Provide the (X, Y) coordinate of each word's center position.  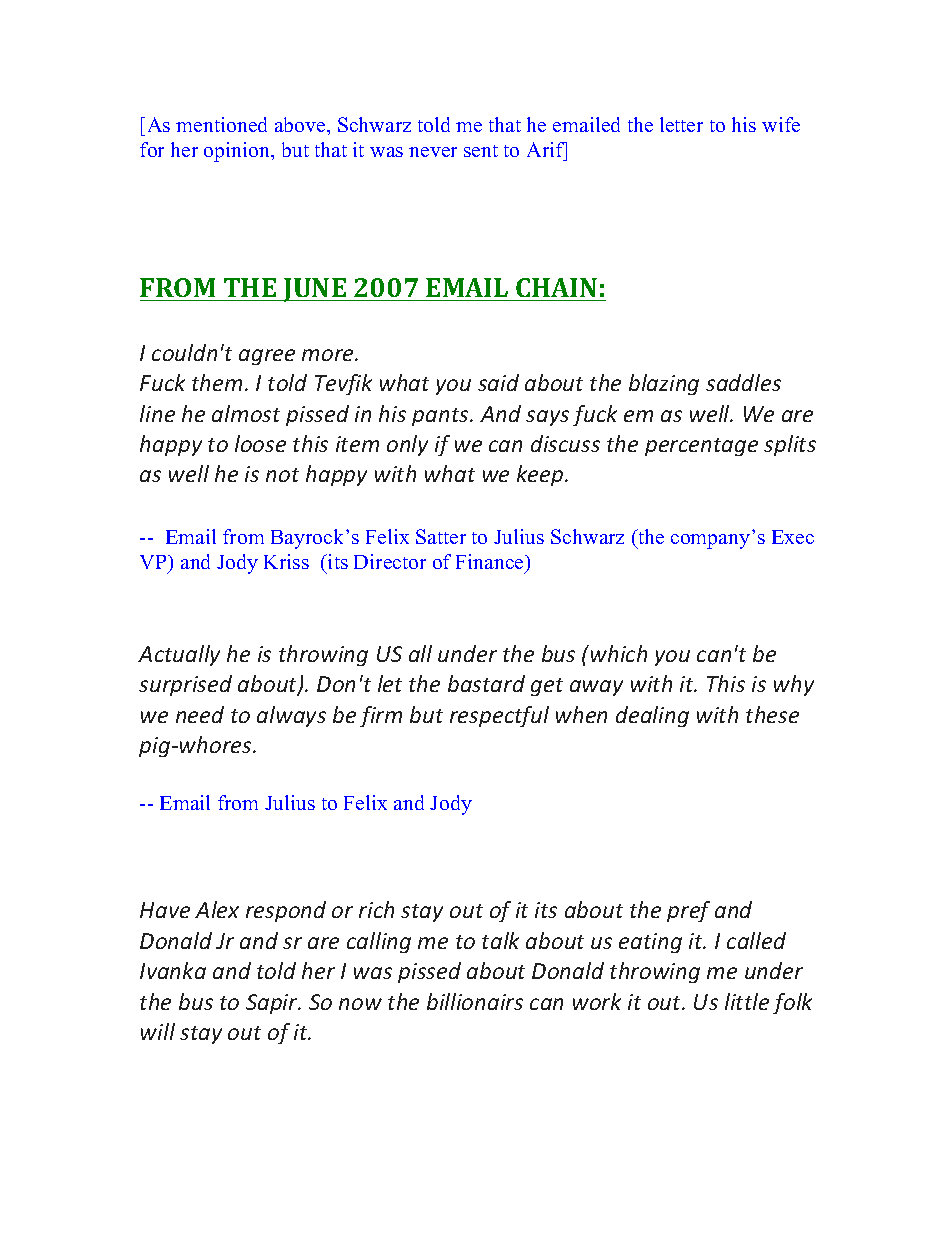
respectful (499, 716)
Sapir (273, 1004)
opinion (238, 152)
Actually (179, 655)
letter (681, 124)
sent (481, 151)
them (217, 382)
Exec (793, 537)
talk (500, 940)
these (772, 714)
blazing (664, 384)
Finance (491, 561)
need (200, 714)
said (498, 382)
